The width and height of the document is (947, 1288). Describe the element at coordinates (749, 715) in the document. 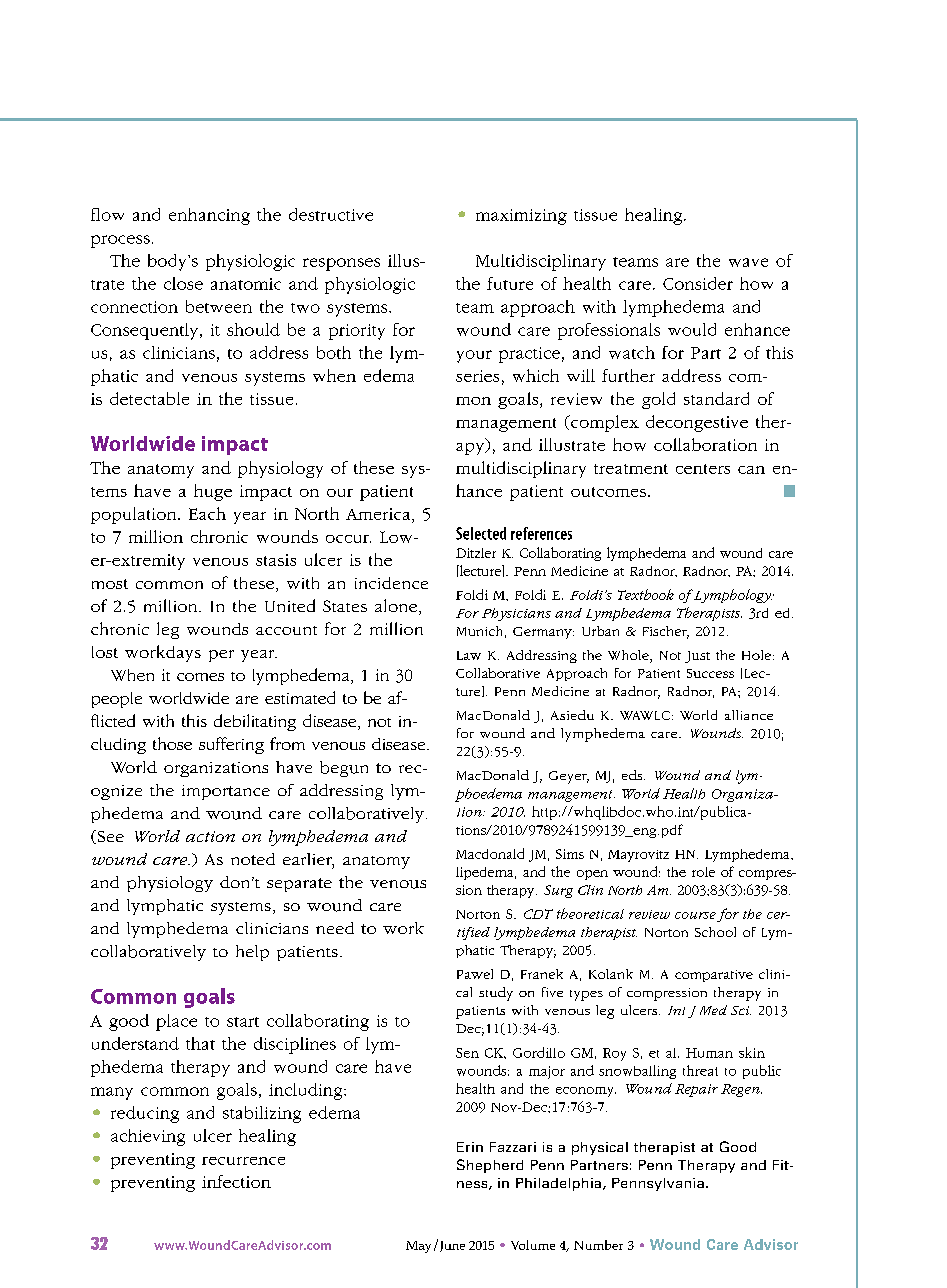

I see `alliance` at that location.
